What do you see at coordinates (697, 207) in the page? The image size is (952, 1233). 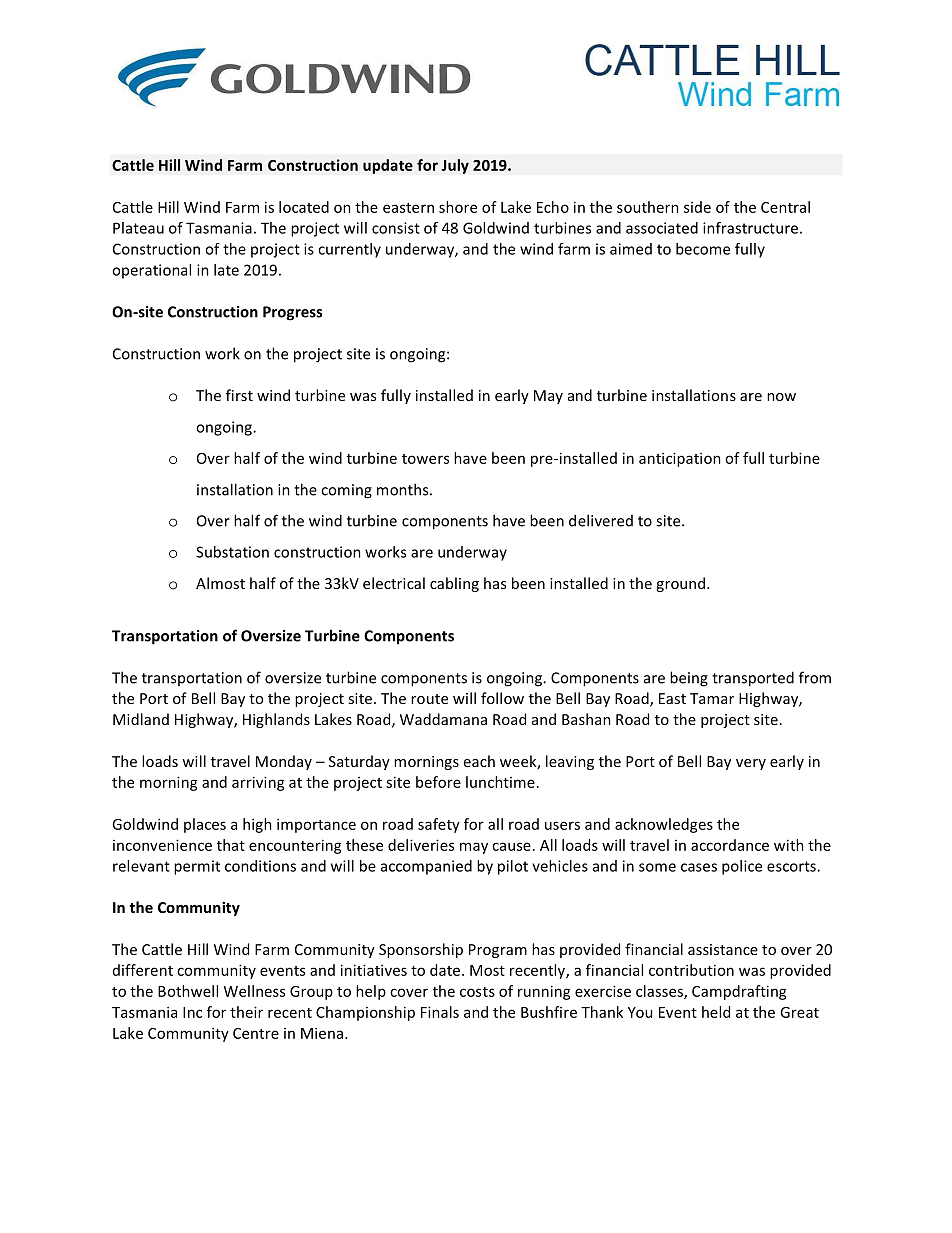 I see `side` at bounding box center [697, 207].
